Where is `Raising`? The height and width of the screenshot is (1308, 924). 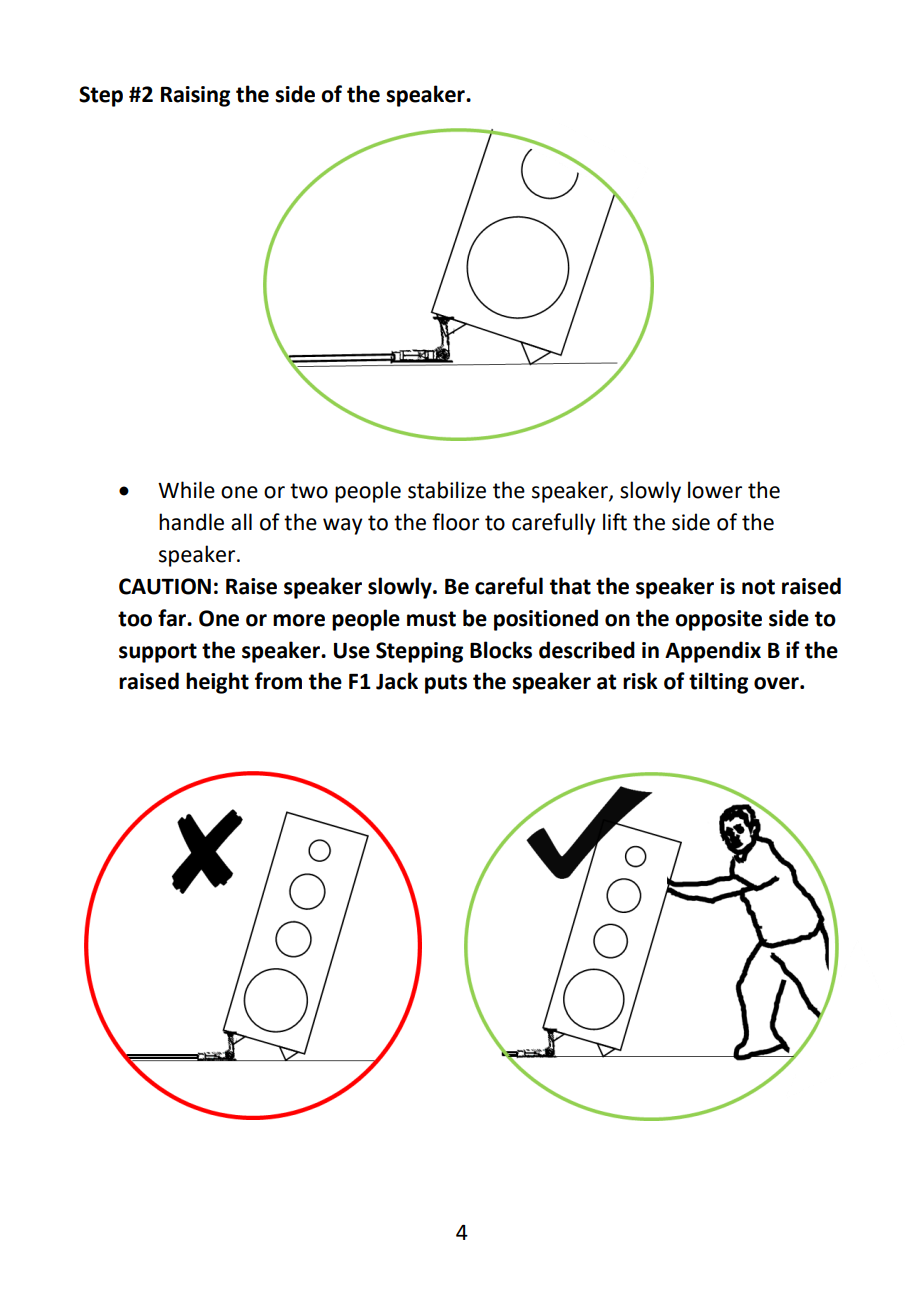
Raising is located at coordinates (195, 96).
